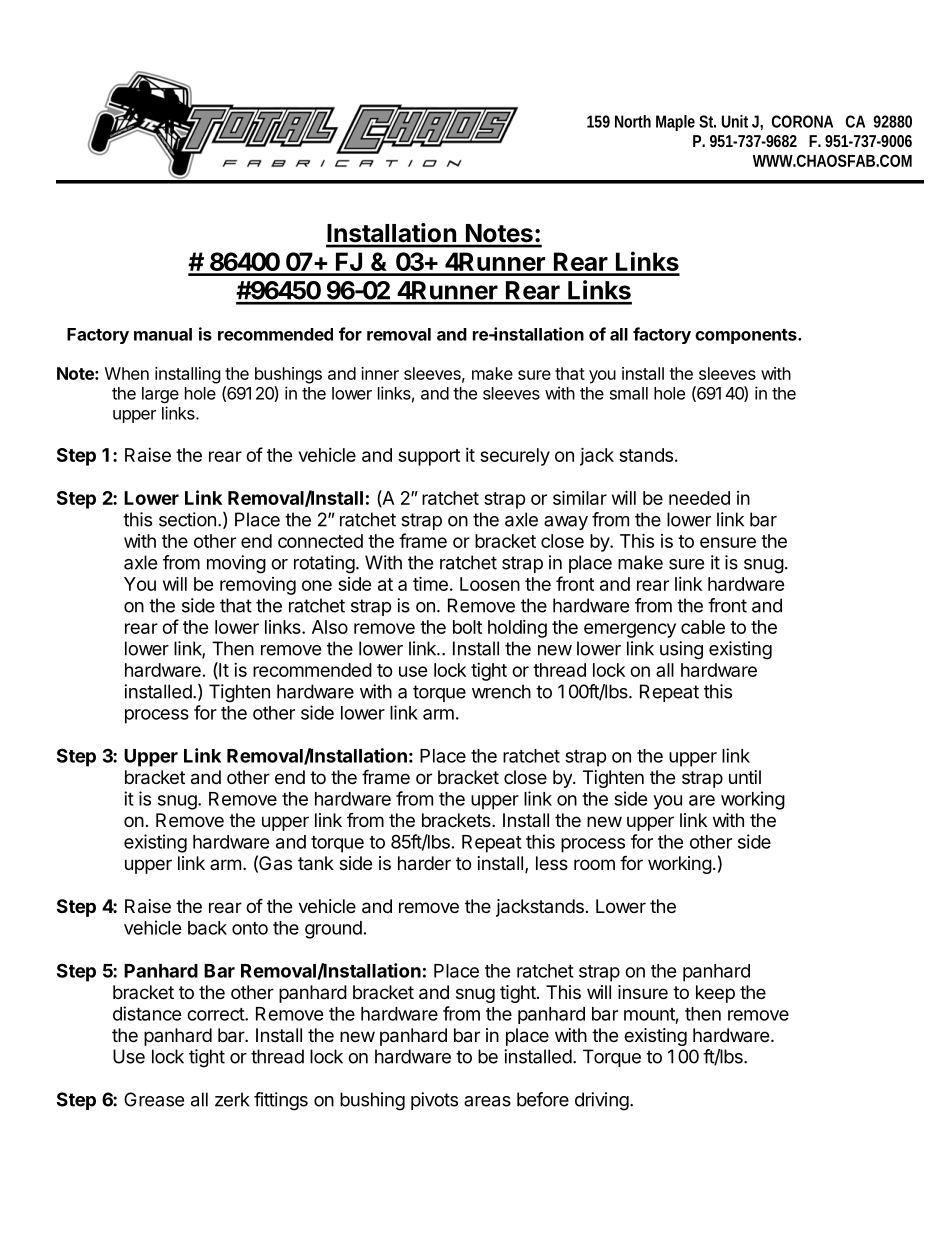 The width and height of the image is (952, 1233). What do you see at coordinates (232, 1099) in the image?
I see `zerk` at bounding box center [232, 1099].
